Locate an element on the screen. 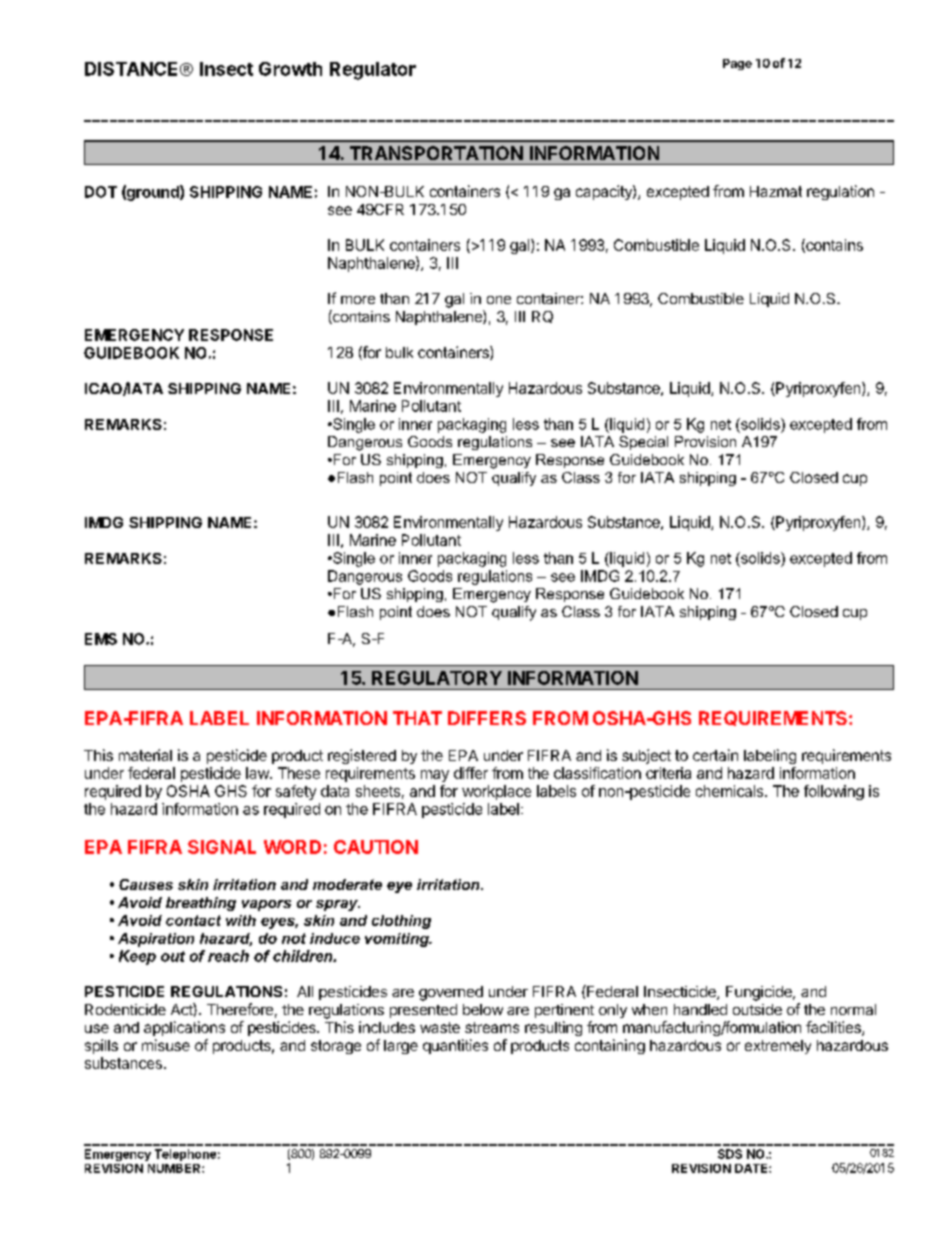 The width and height of the screenshot is (952, 1233). workplace is located at coordinates (496, 792).
